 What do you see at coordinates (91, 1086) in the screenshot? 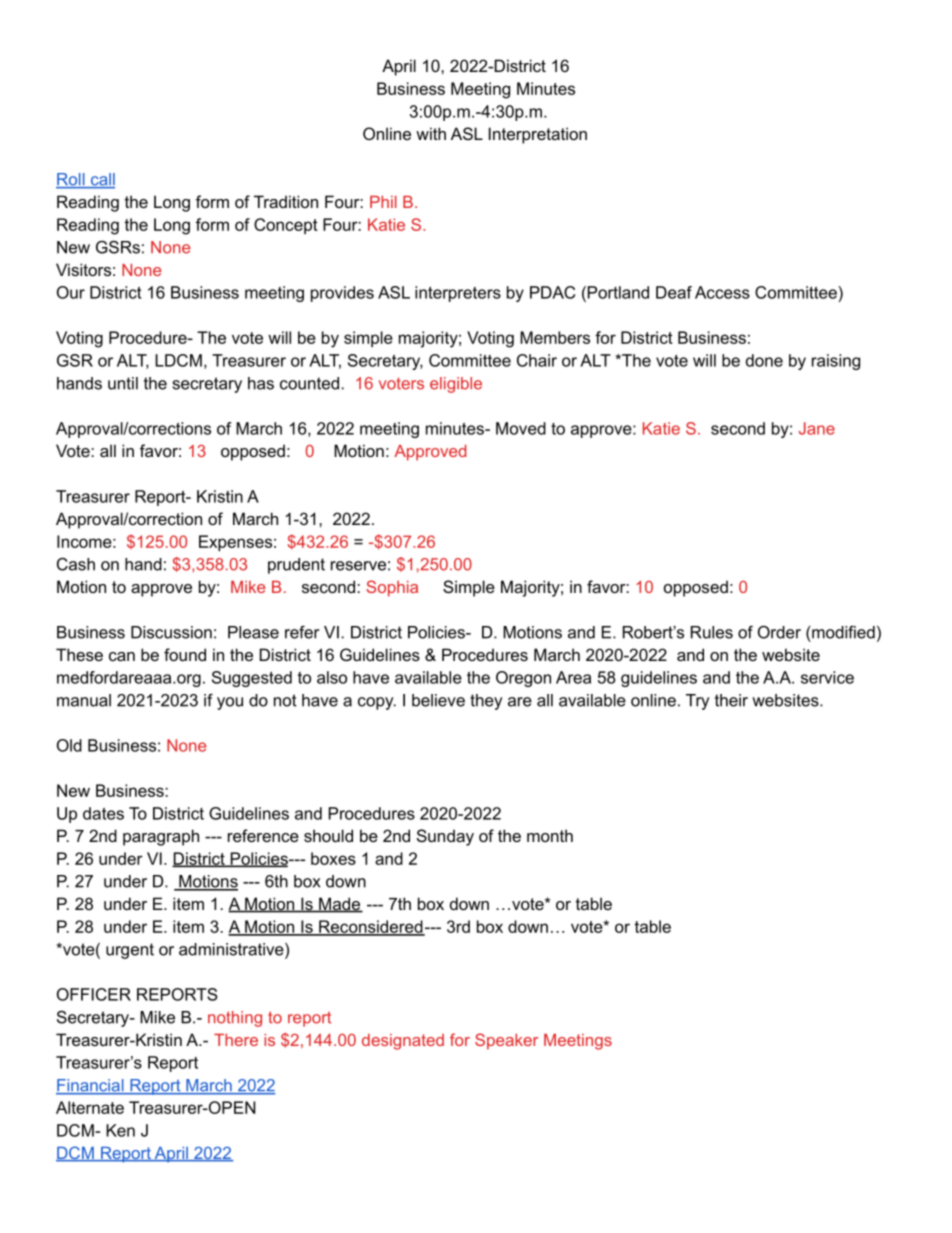
I see `Financial` at bounding box center [91, 1086].
